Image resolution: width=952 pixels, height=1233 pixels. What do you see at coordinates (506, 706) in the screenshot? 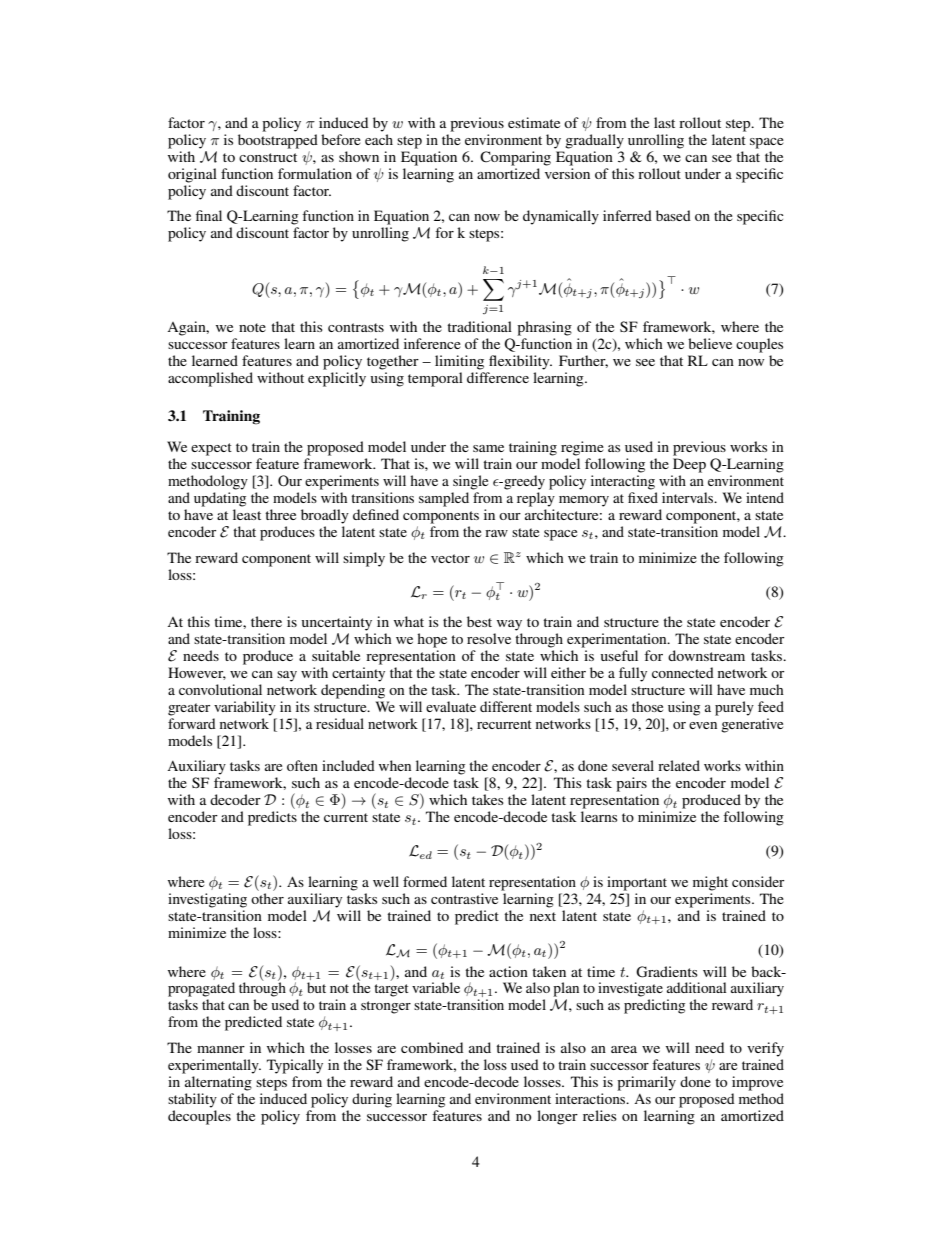
I see `different` at bounding box center [506, 706].
